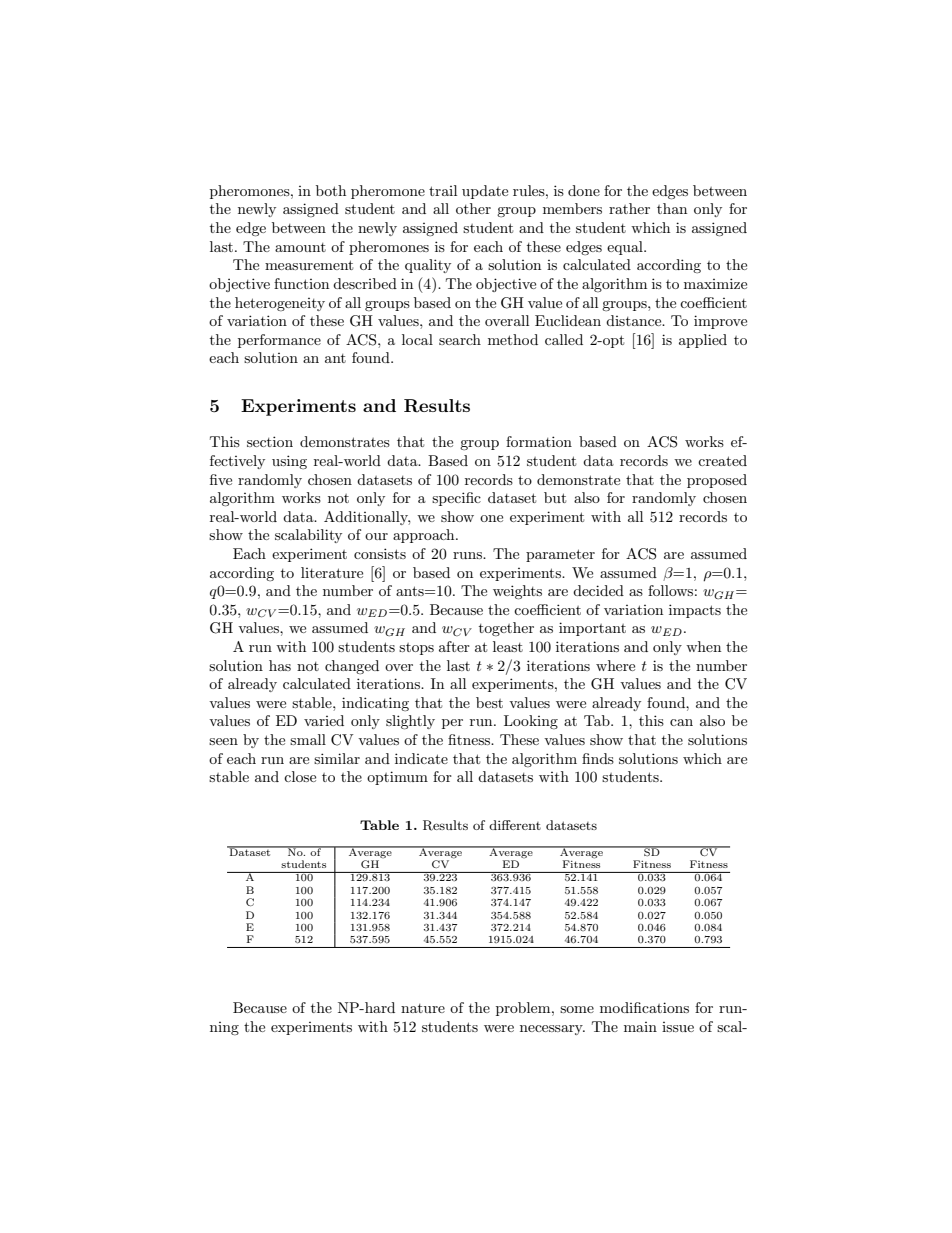  Describe the element at coordinates (280, 665) in the document. I see `has` at that location.
